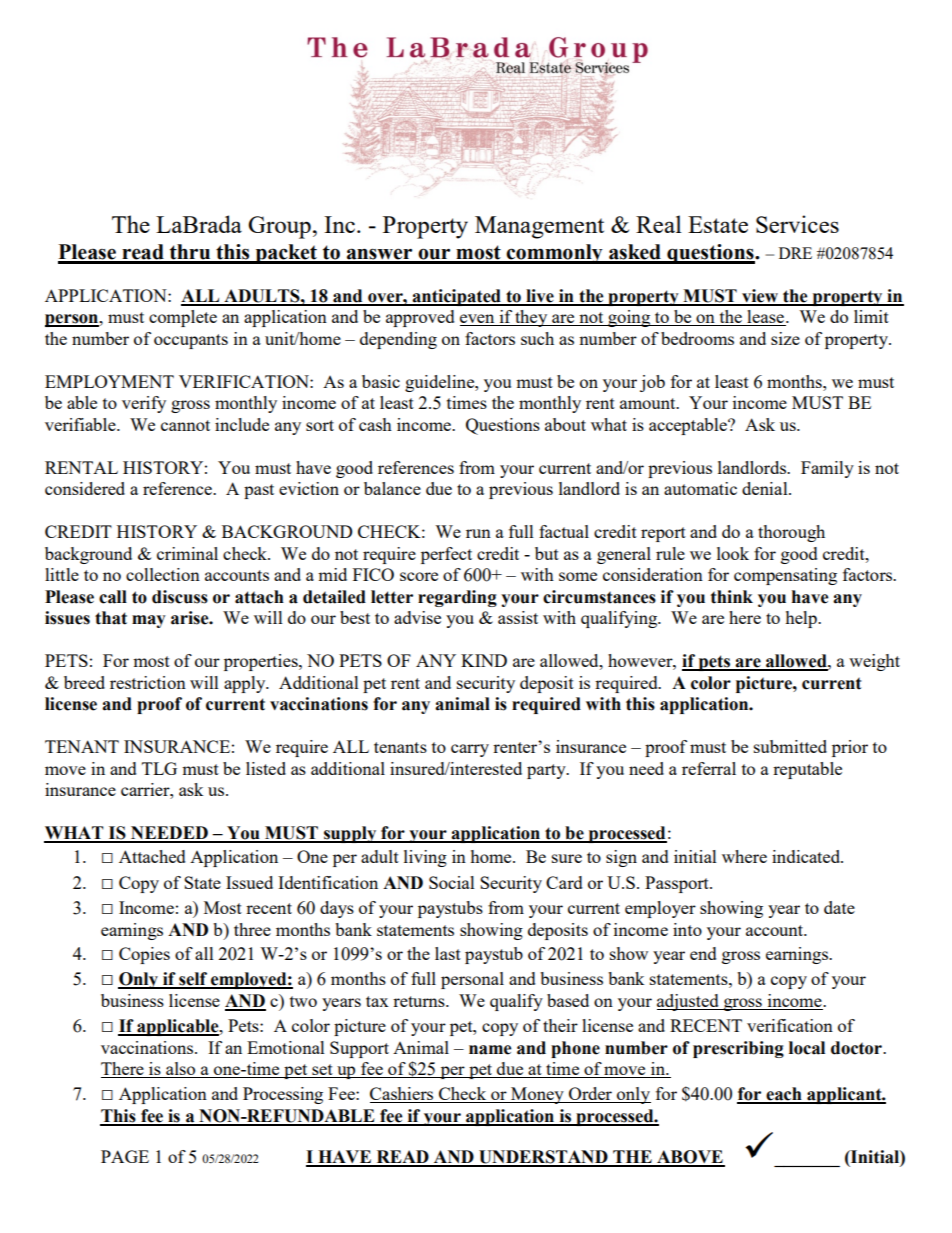 The height and width of the image is (1233, 952). I want to click on DRE, so click(795, 253).
